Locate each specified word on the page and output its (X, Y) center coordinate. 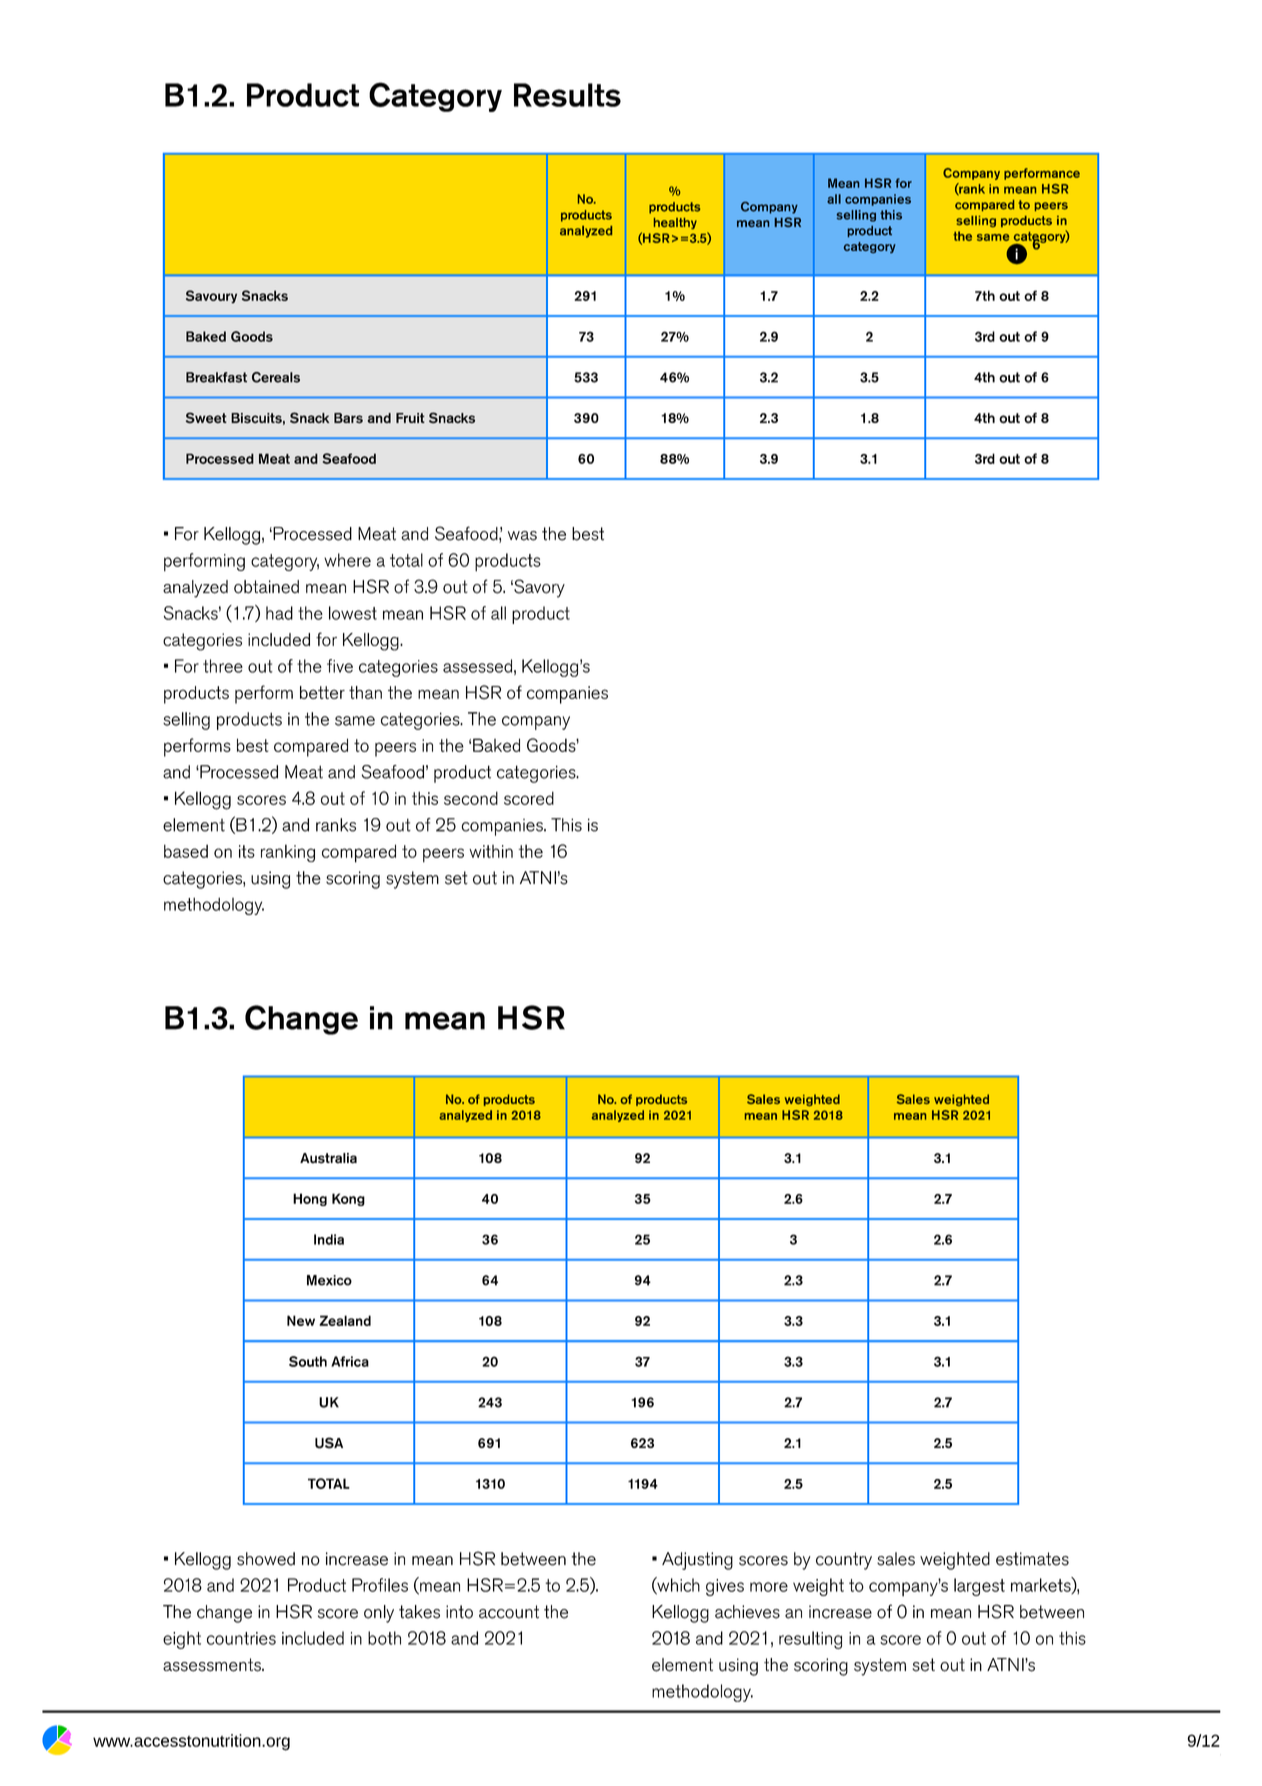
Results (567, 95)
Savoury (211, 297)
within (491, 851)
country (844, 1561)
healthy (675, 223)
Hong (310, 1199)
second (471, 798)
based (186, 851)
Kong (348, 1199)
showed (266, 1559)
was (522, 536)
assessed (477, 666)
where (347, 560)
